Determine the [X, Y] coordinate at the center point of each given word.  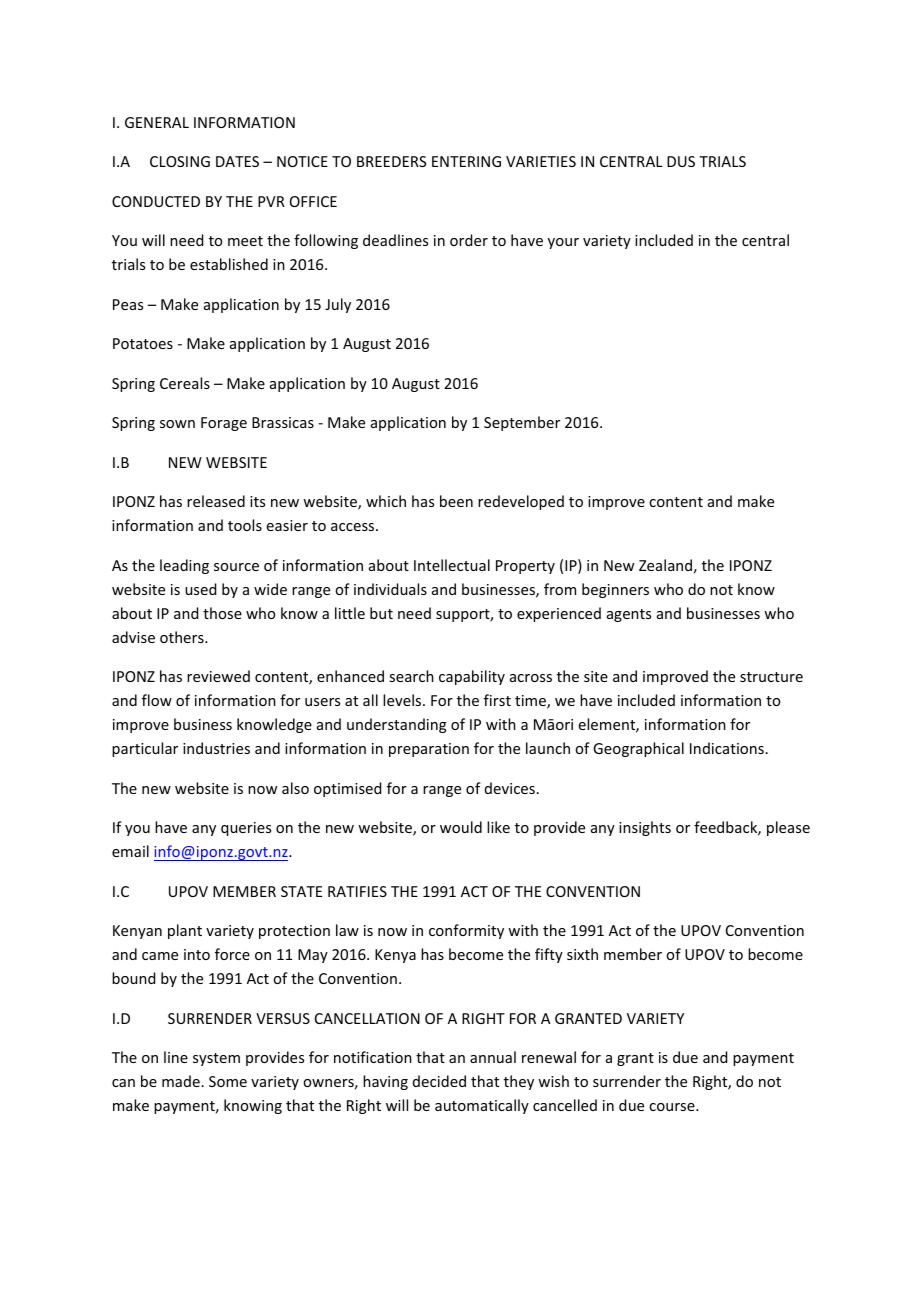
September [522, 423]
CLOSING [180, 161]
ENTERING [466, 161]
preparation [429, 750]
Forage [224, 424]
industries [216, 748]
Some [228, 1081]
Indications [727, 748]
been [456, 501]
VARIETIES [541, 161]
